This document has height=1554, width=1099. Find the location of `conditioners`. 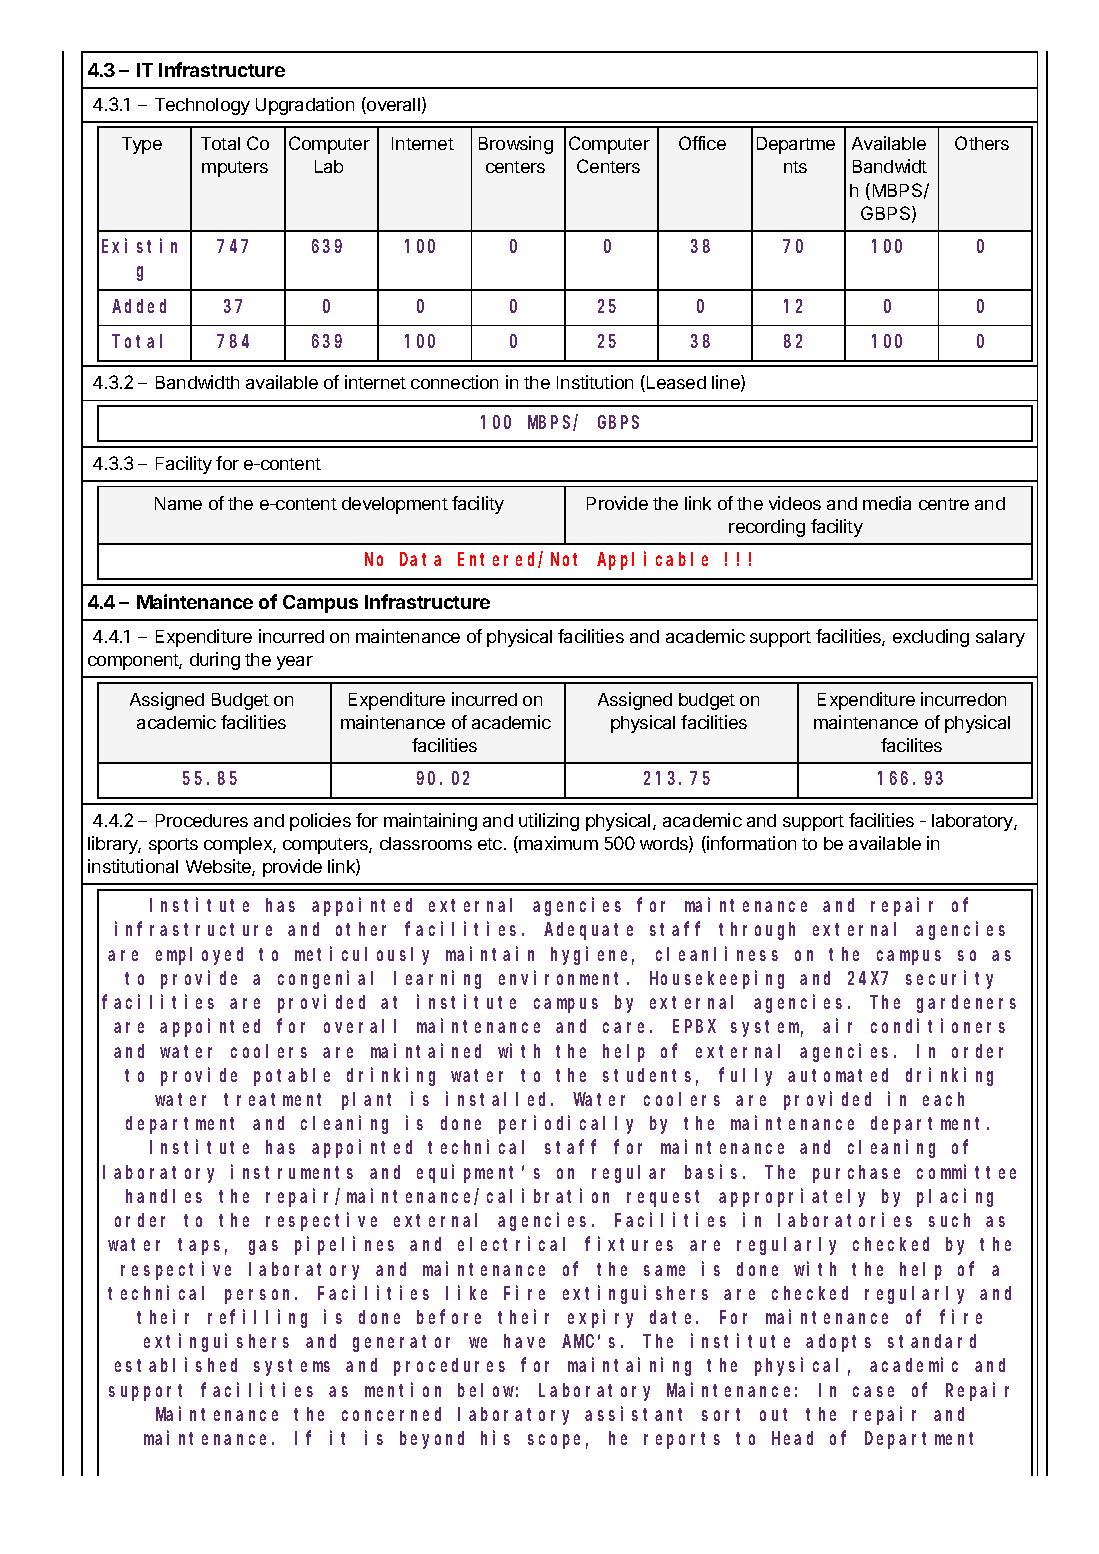

conditioners is located at coordinates (938, 1026).
